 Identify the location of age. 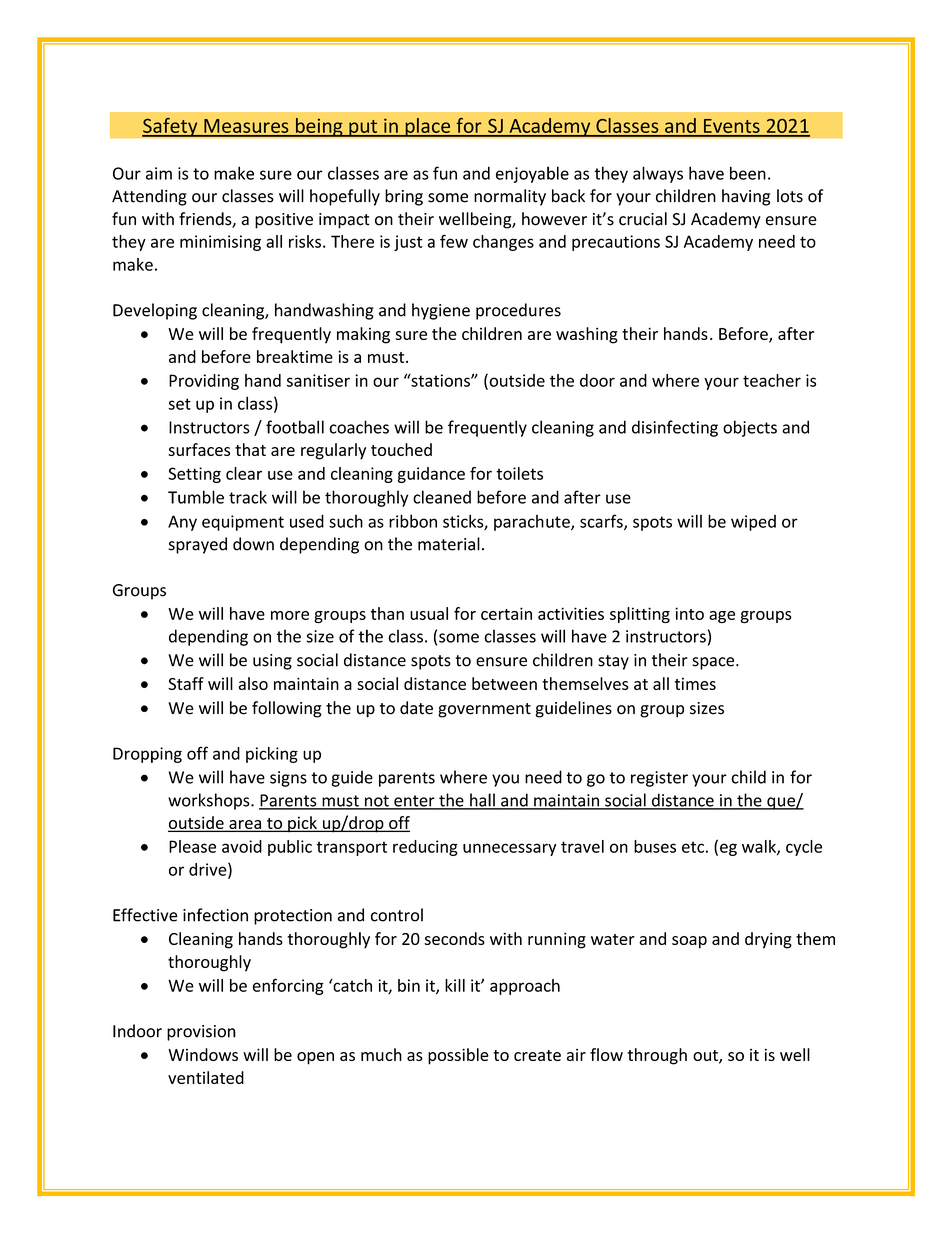
(722, 617).
